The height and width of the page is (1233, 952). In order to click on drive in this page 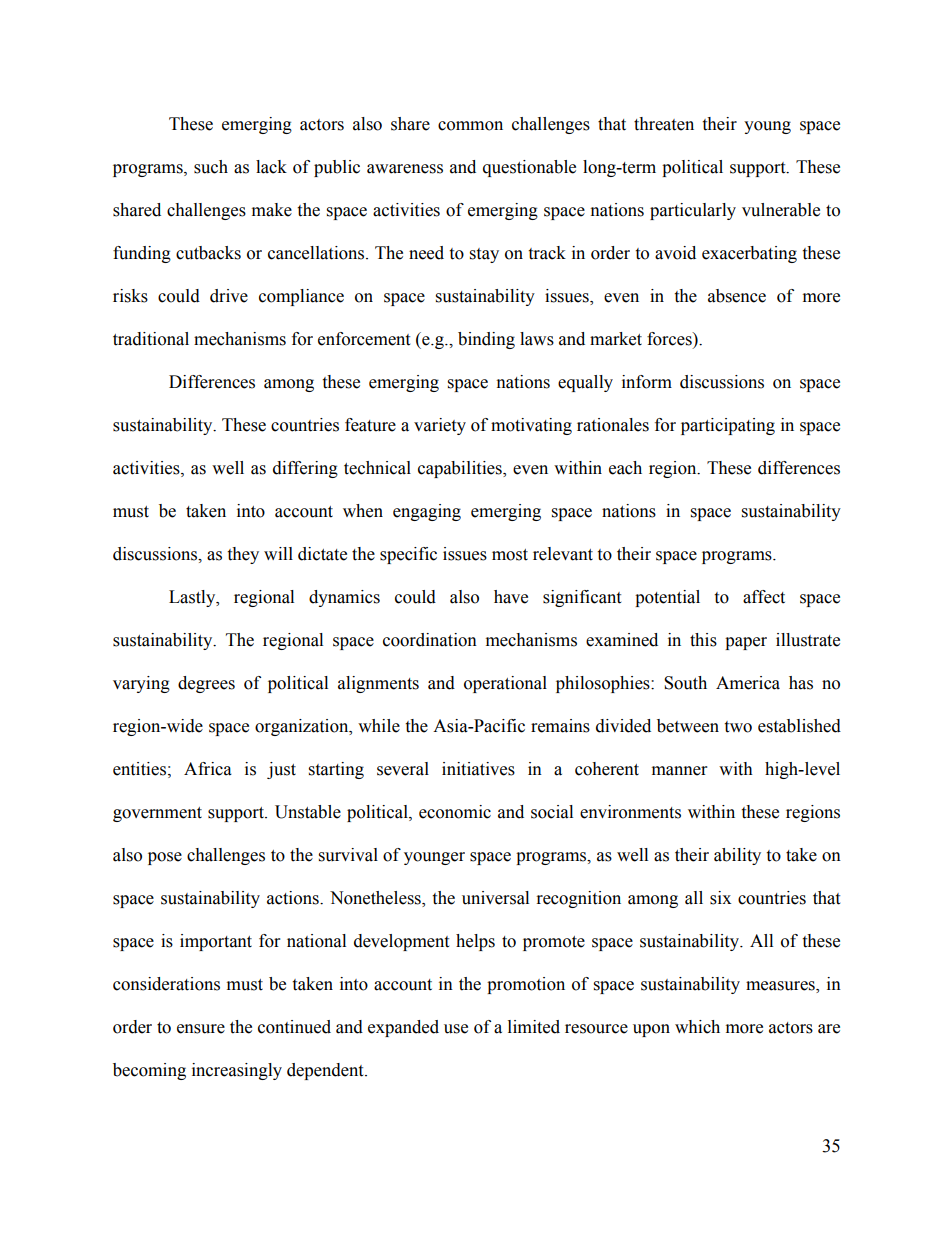, I will do `click(229, 296)`.
